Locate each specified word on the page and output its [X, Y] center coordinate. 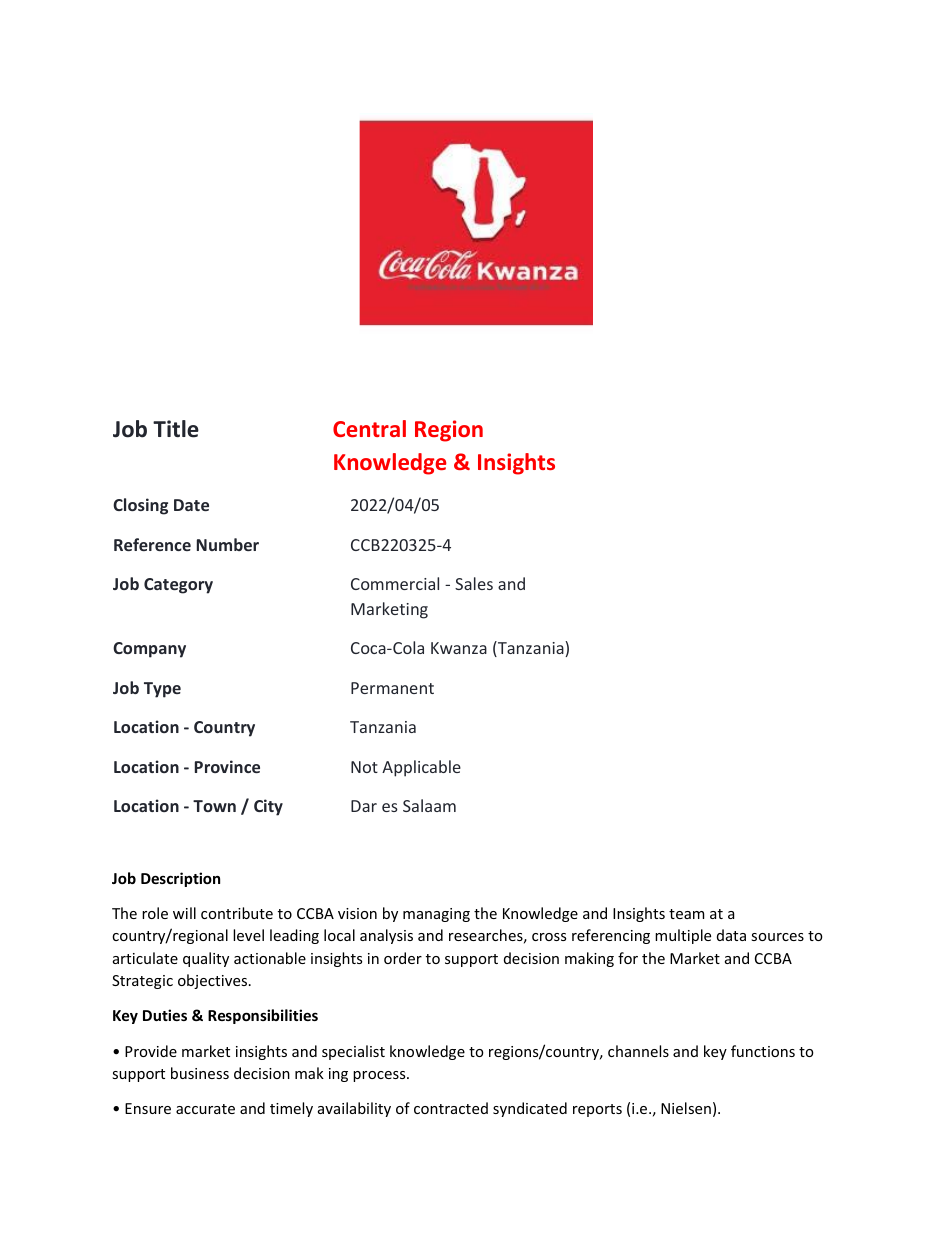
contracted [451, 1108]
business [200, 1073]
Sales [474, 583]
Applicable [421, 768]
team [686, 914]
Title [176, 429]
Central [369, 428]
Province [227, 766]
